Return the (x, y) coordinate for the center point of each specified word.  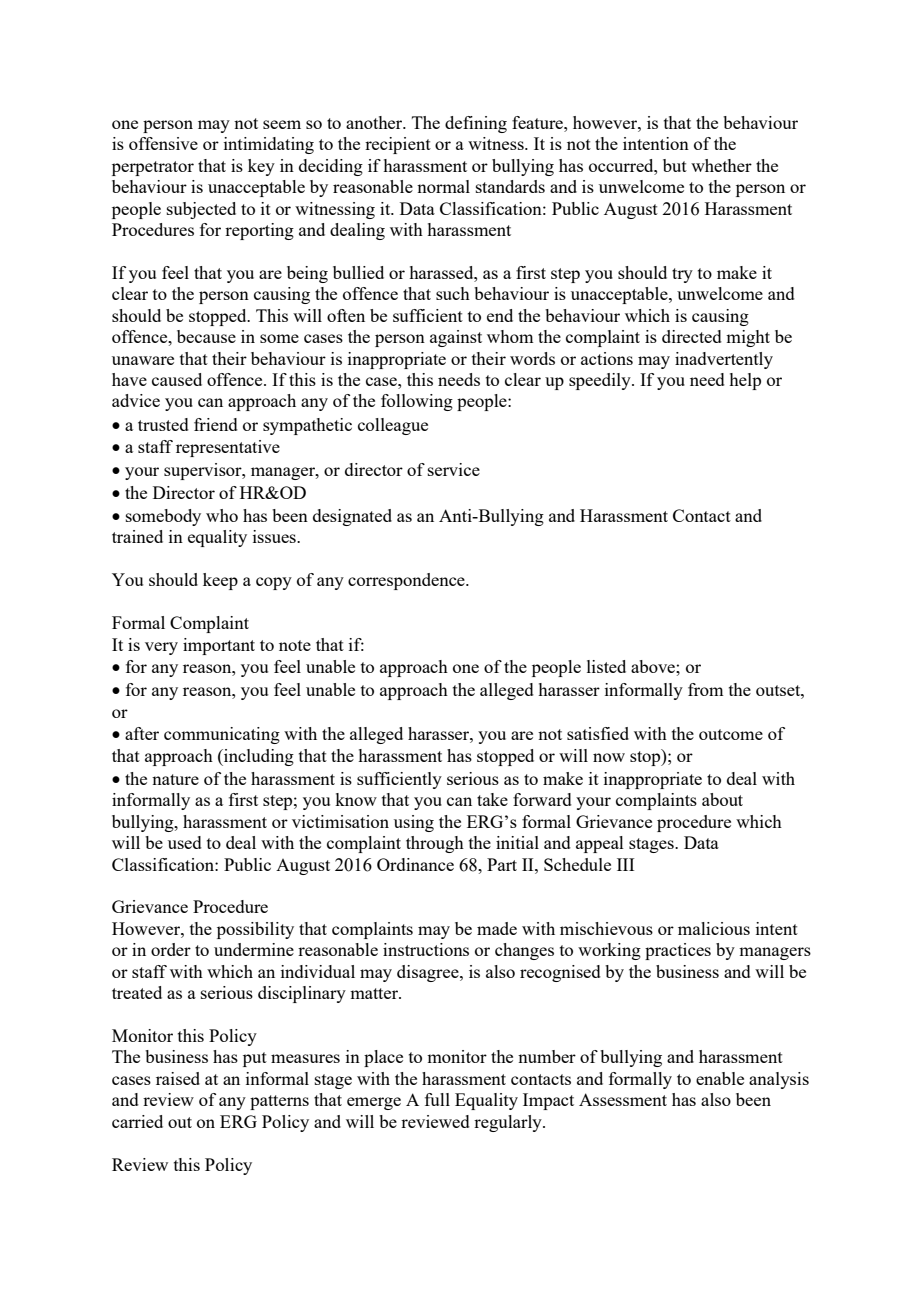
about (722, 799)
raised (178, 1078)
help (745, 381)
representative (228, 448)
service (454, 469)
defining (476, 124)
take (492, 799)
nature (175, 779)
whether (721, 165)
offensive (163, 143)
